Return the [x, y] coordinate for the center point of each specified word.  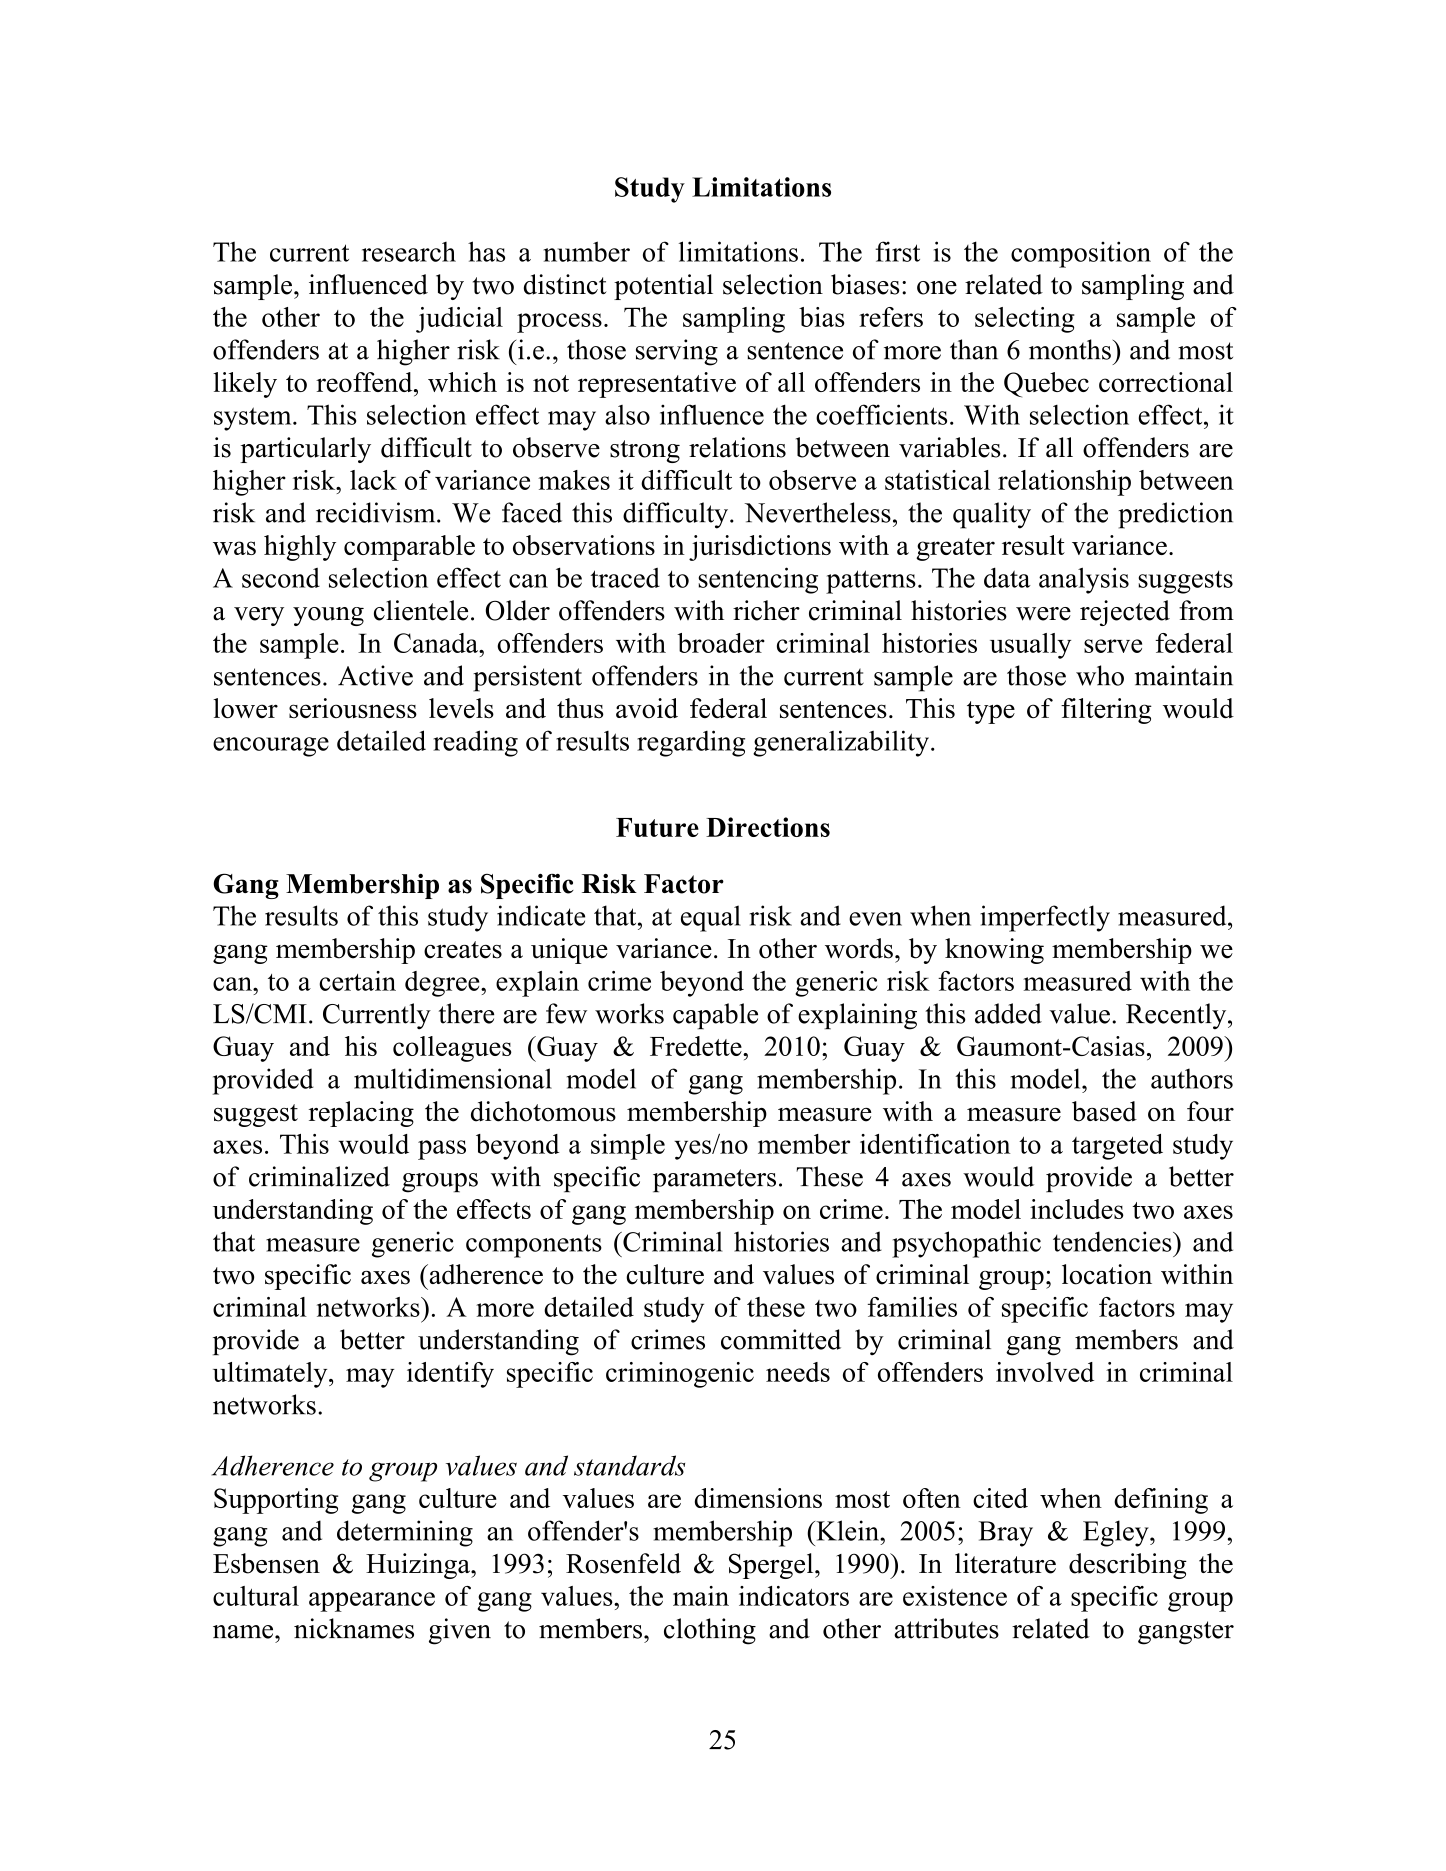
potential [663, 287]
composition [1081, 254]
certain [357, 981]
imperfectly [1045, 918]
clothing [710, 1631]
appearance [372, 1602]
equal [711, 918]
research [409, 252]
